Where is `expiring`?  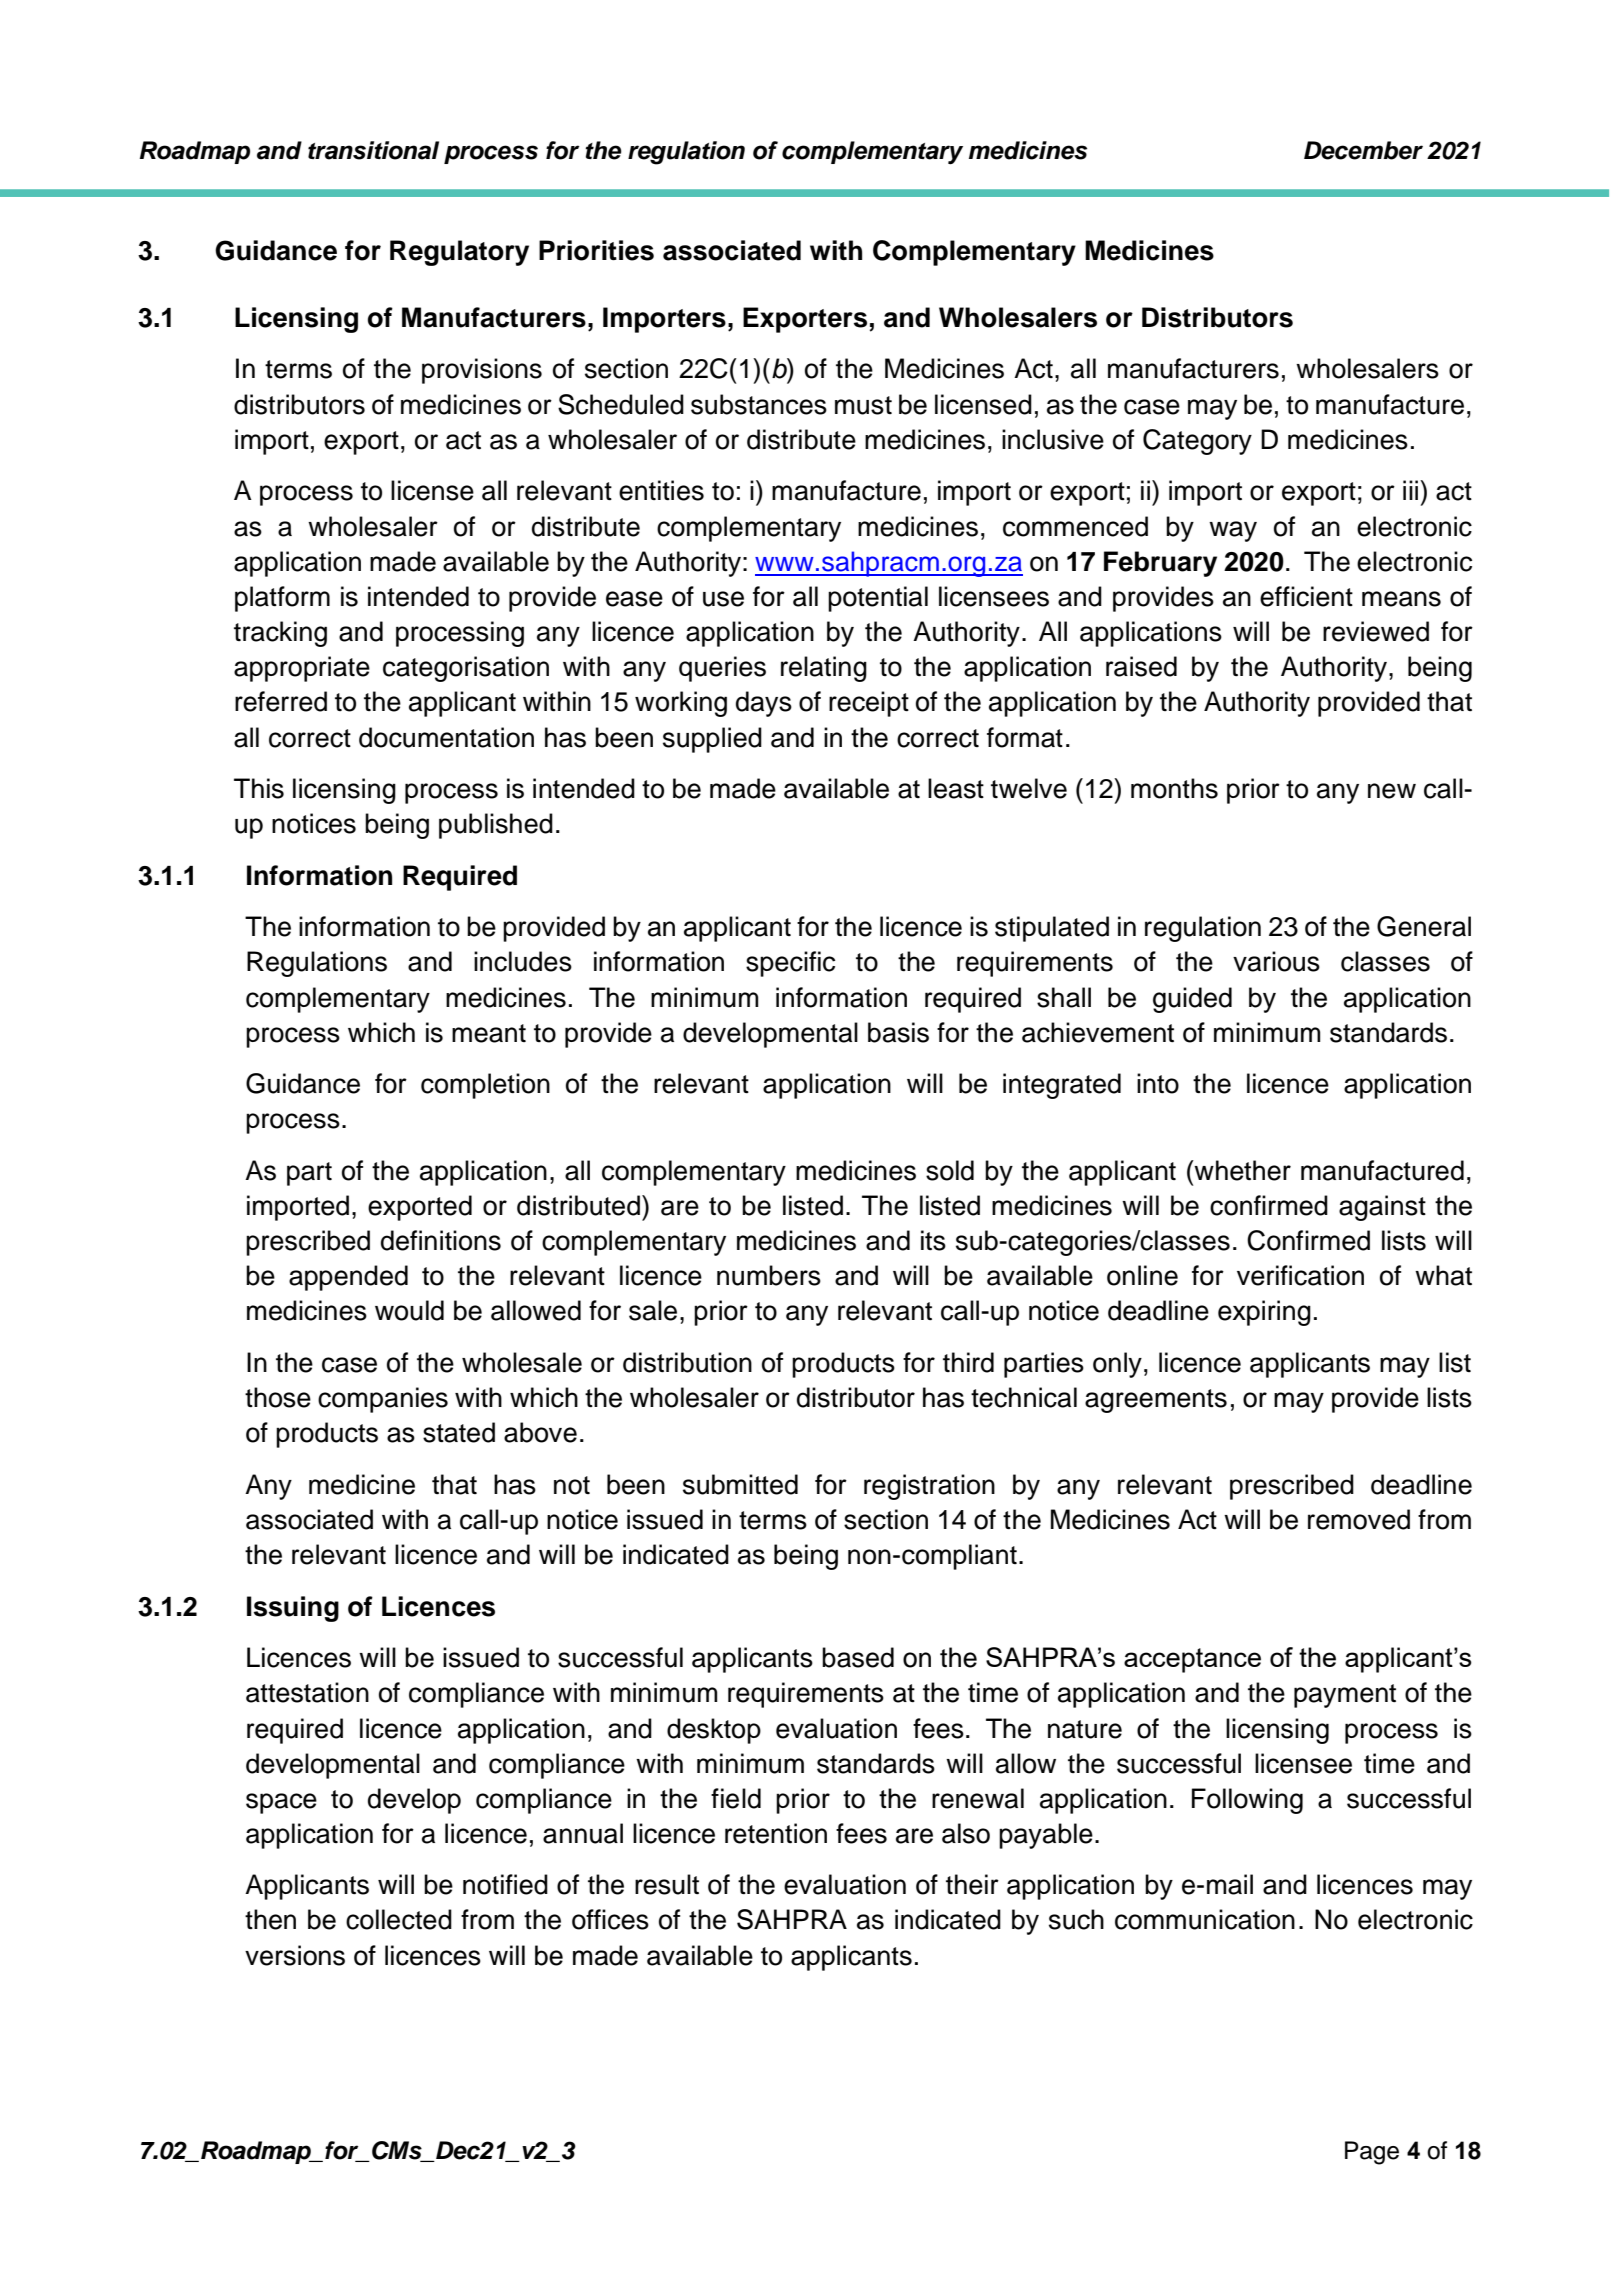
expiring is located at coordinates (1264, 1313).
